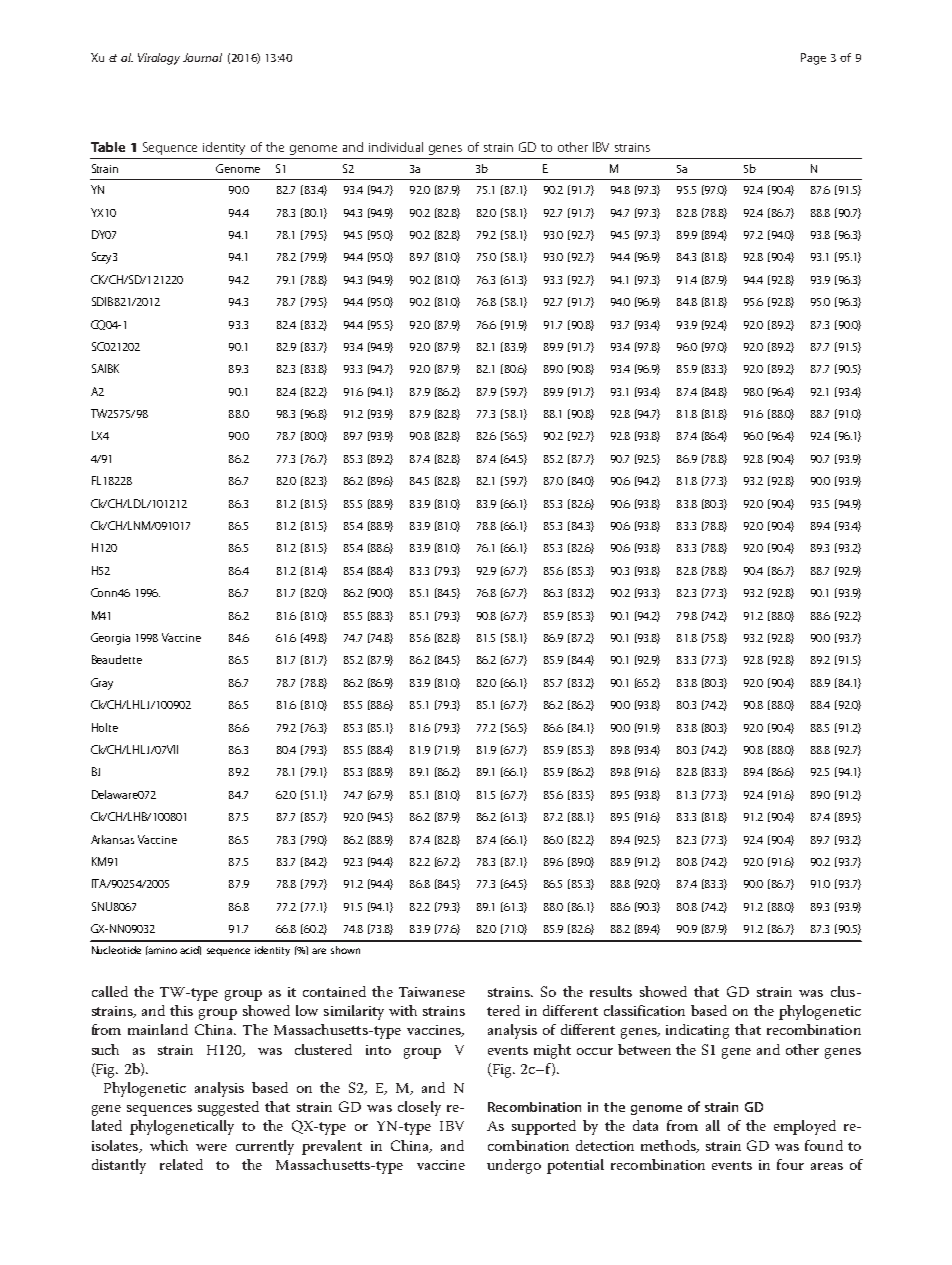  Describe the element at coordinates (102, 684) in the screenshot. I see `Gray` at that location.
